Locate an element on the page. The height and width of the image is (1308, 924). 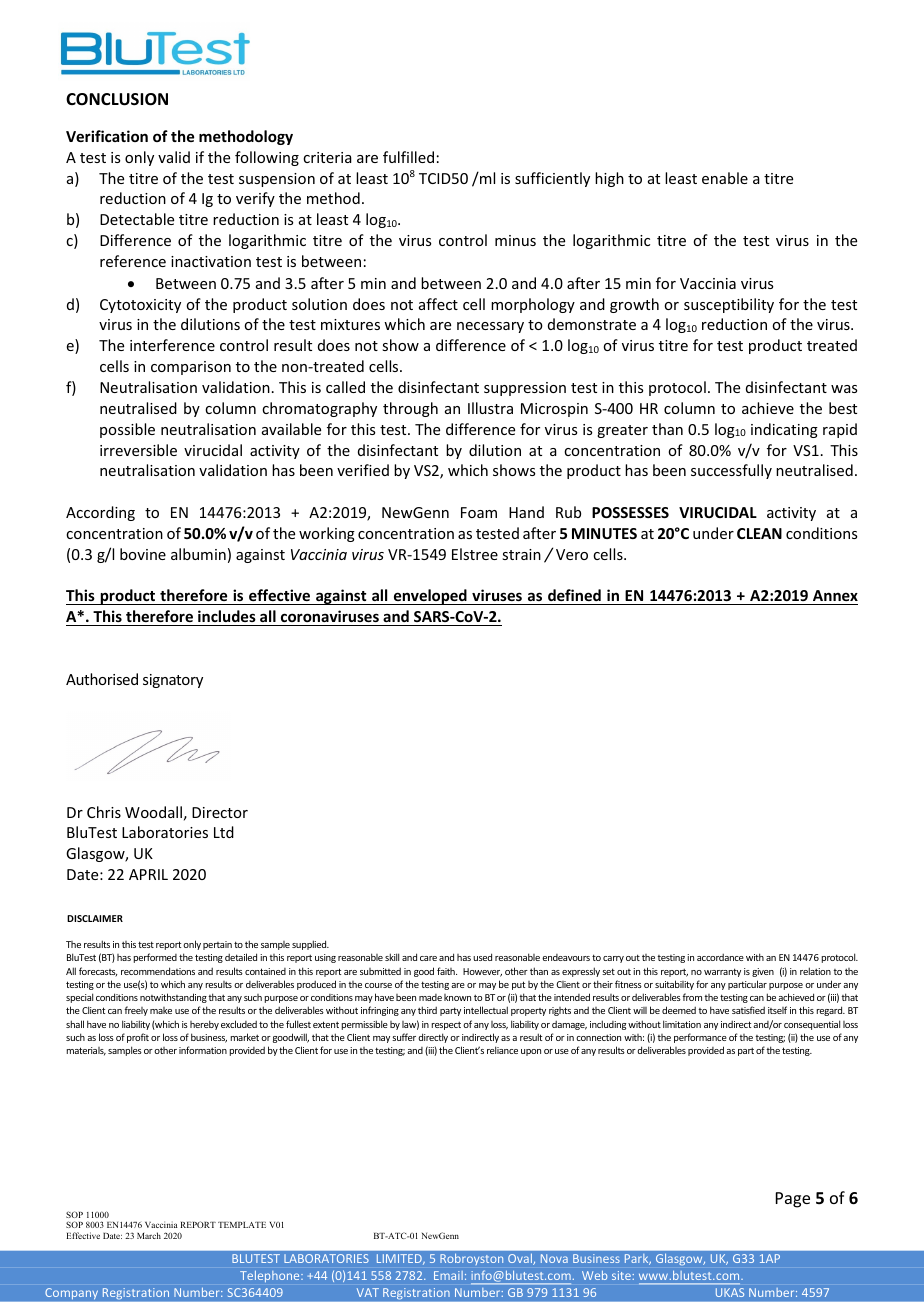
Annex is located at coordinates (834, 597).
